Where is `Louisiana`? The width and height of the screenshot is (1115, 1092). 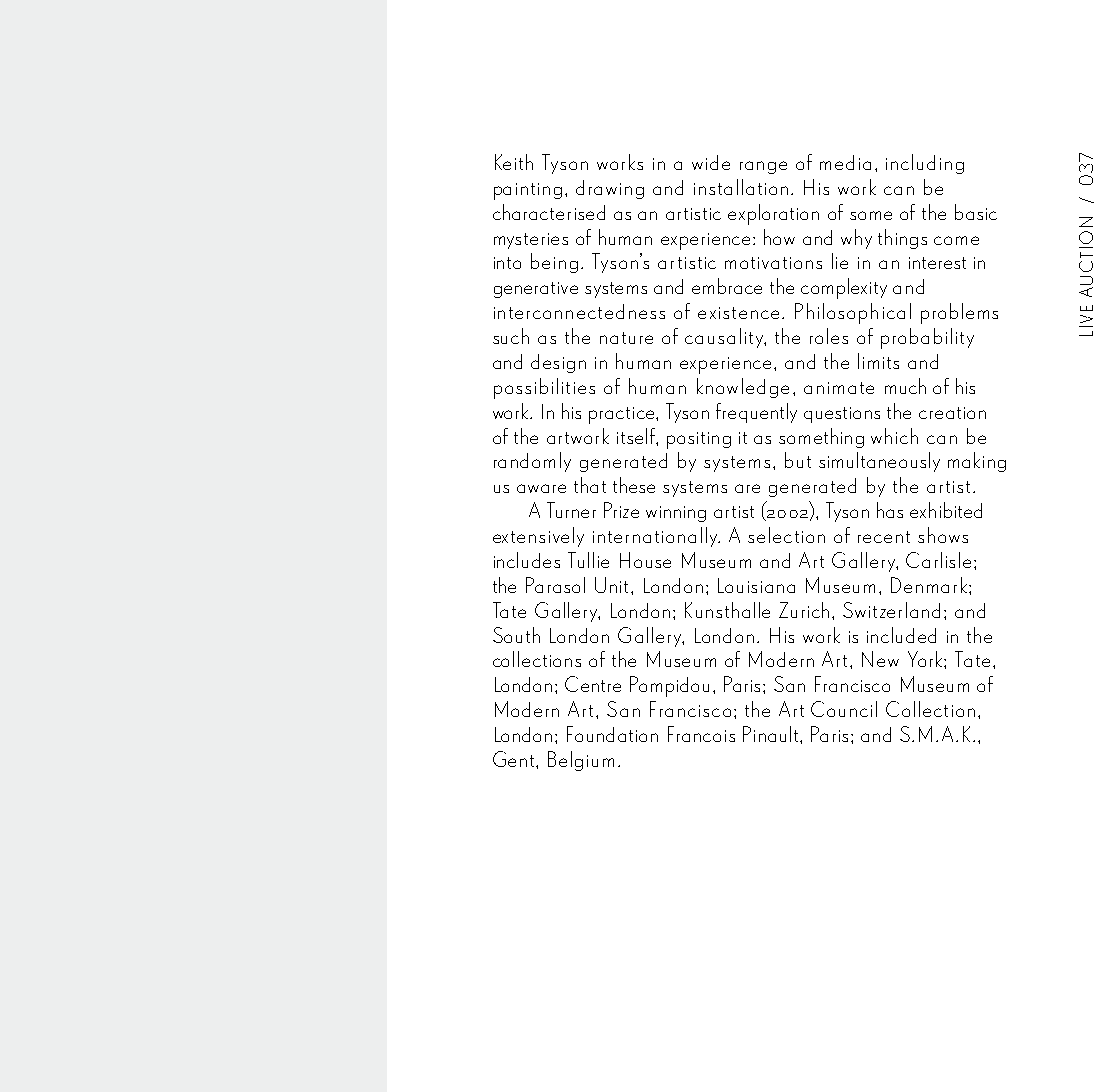 Louisiana is located at coordinates (756, 585).
